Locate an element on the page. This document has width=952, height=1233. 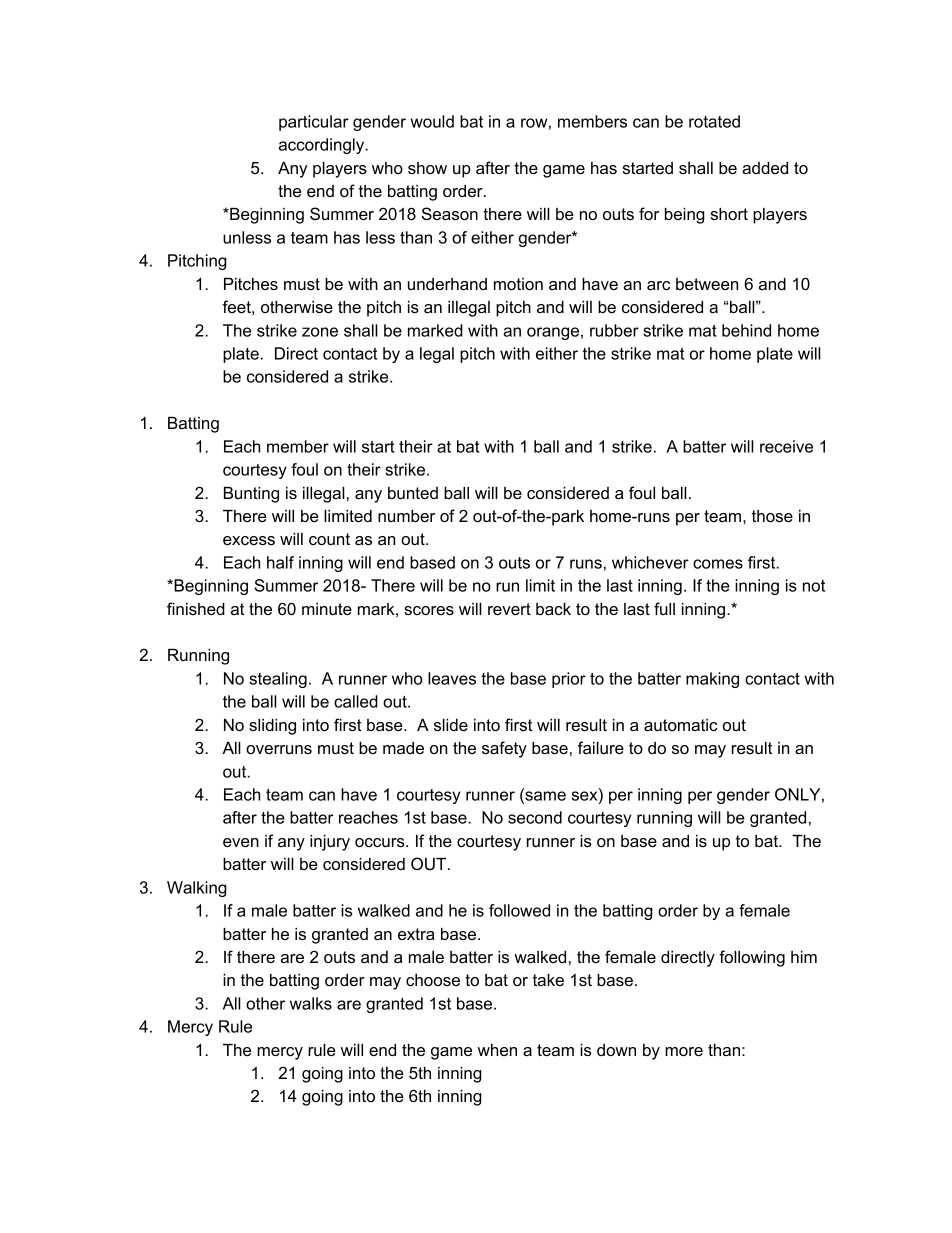
zone is located at coordinates (320, 332).
